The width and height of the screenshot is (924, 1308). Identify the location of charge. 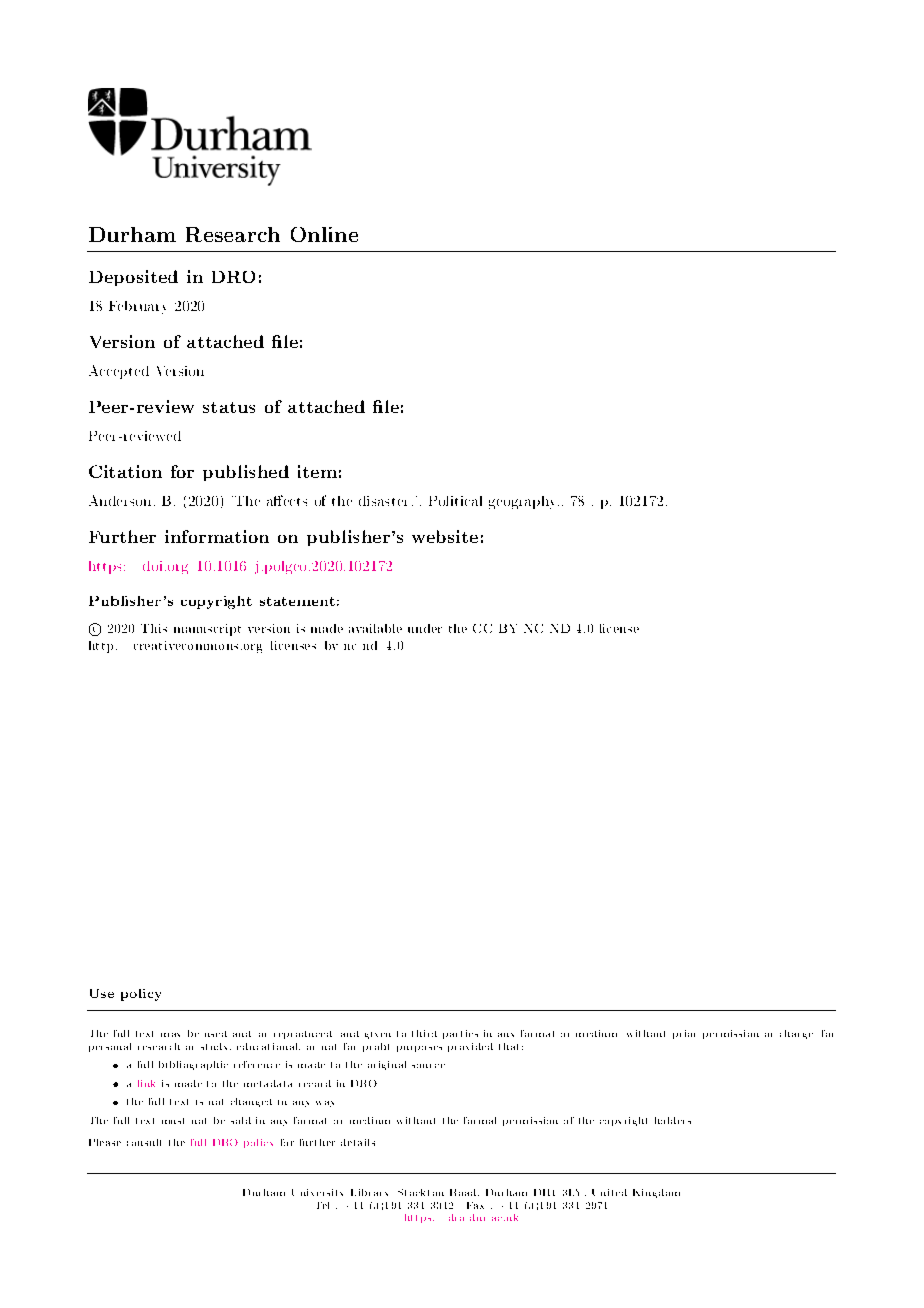
(796, 1034).
